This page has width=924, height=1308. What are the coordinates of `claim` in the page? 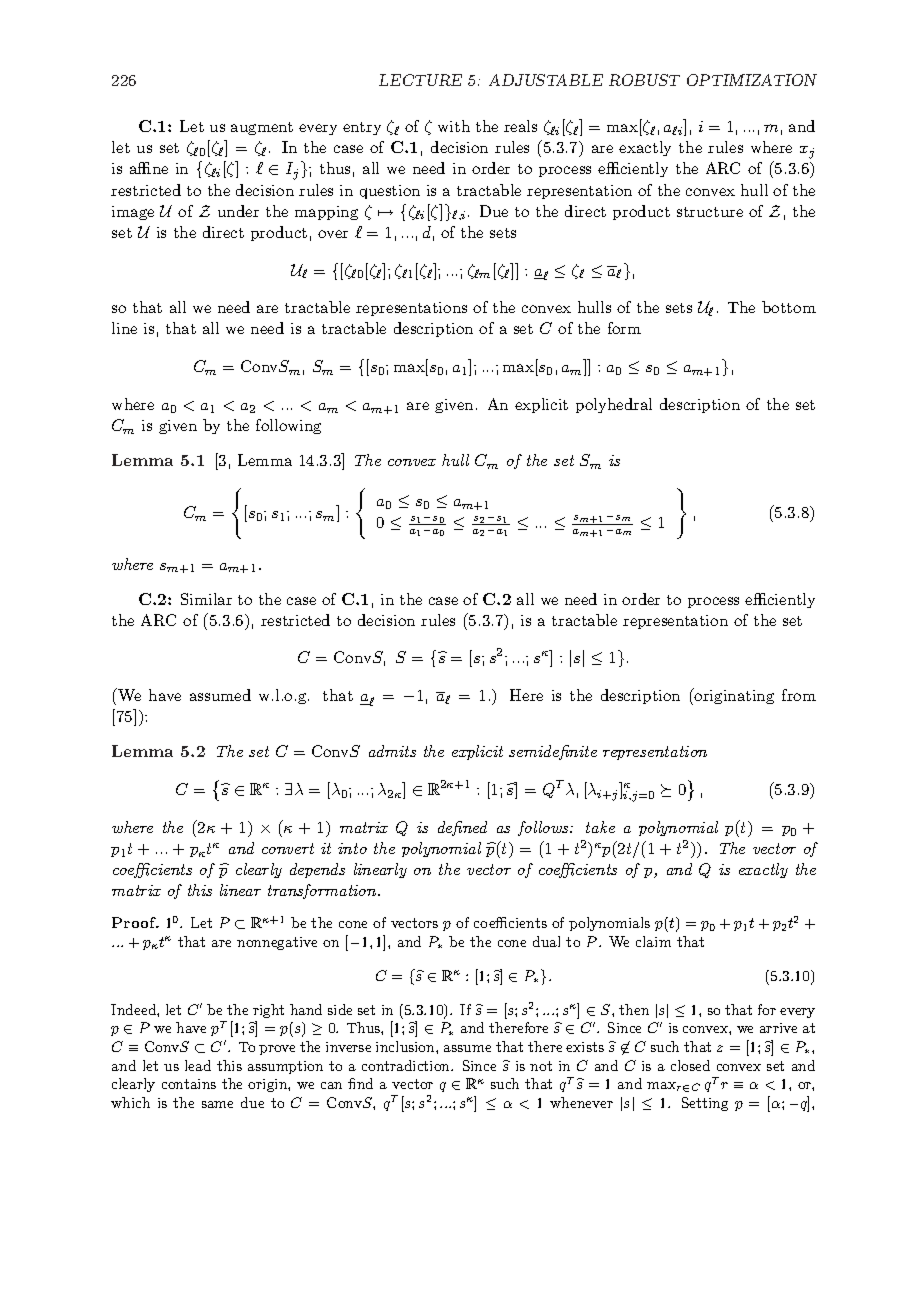 It's located at (653, 941).
